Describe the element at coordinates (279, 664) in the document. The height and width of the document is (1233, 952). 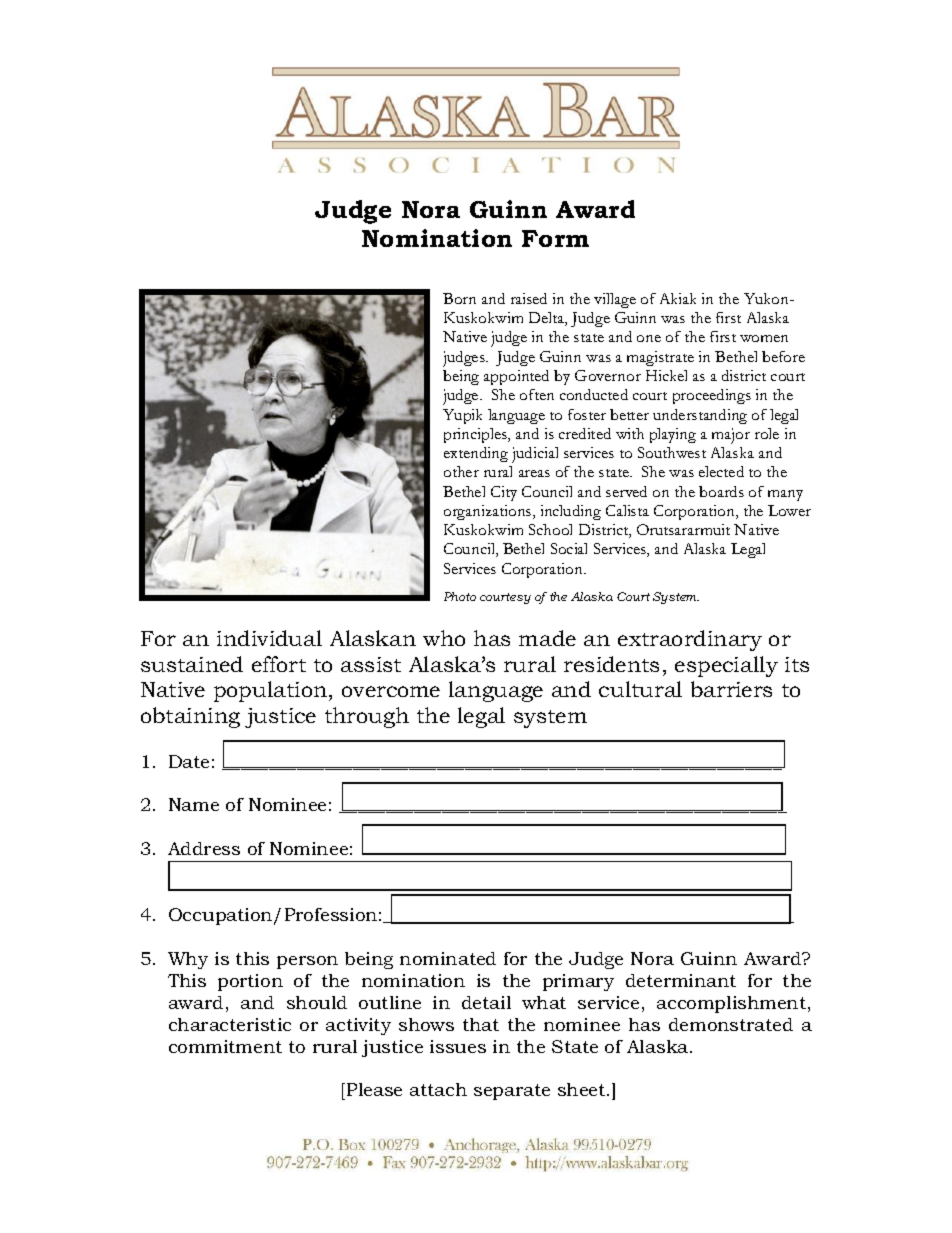
I see `effort` at that location.
